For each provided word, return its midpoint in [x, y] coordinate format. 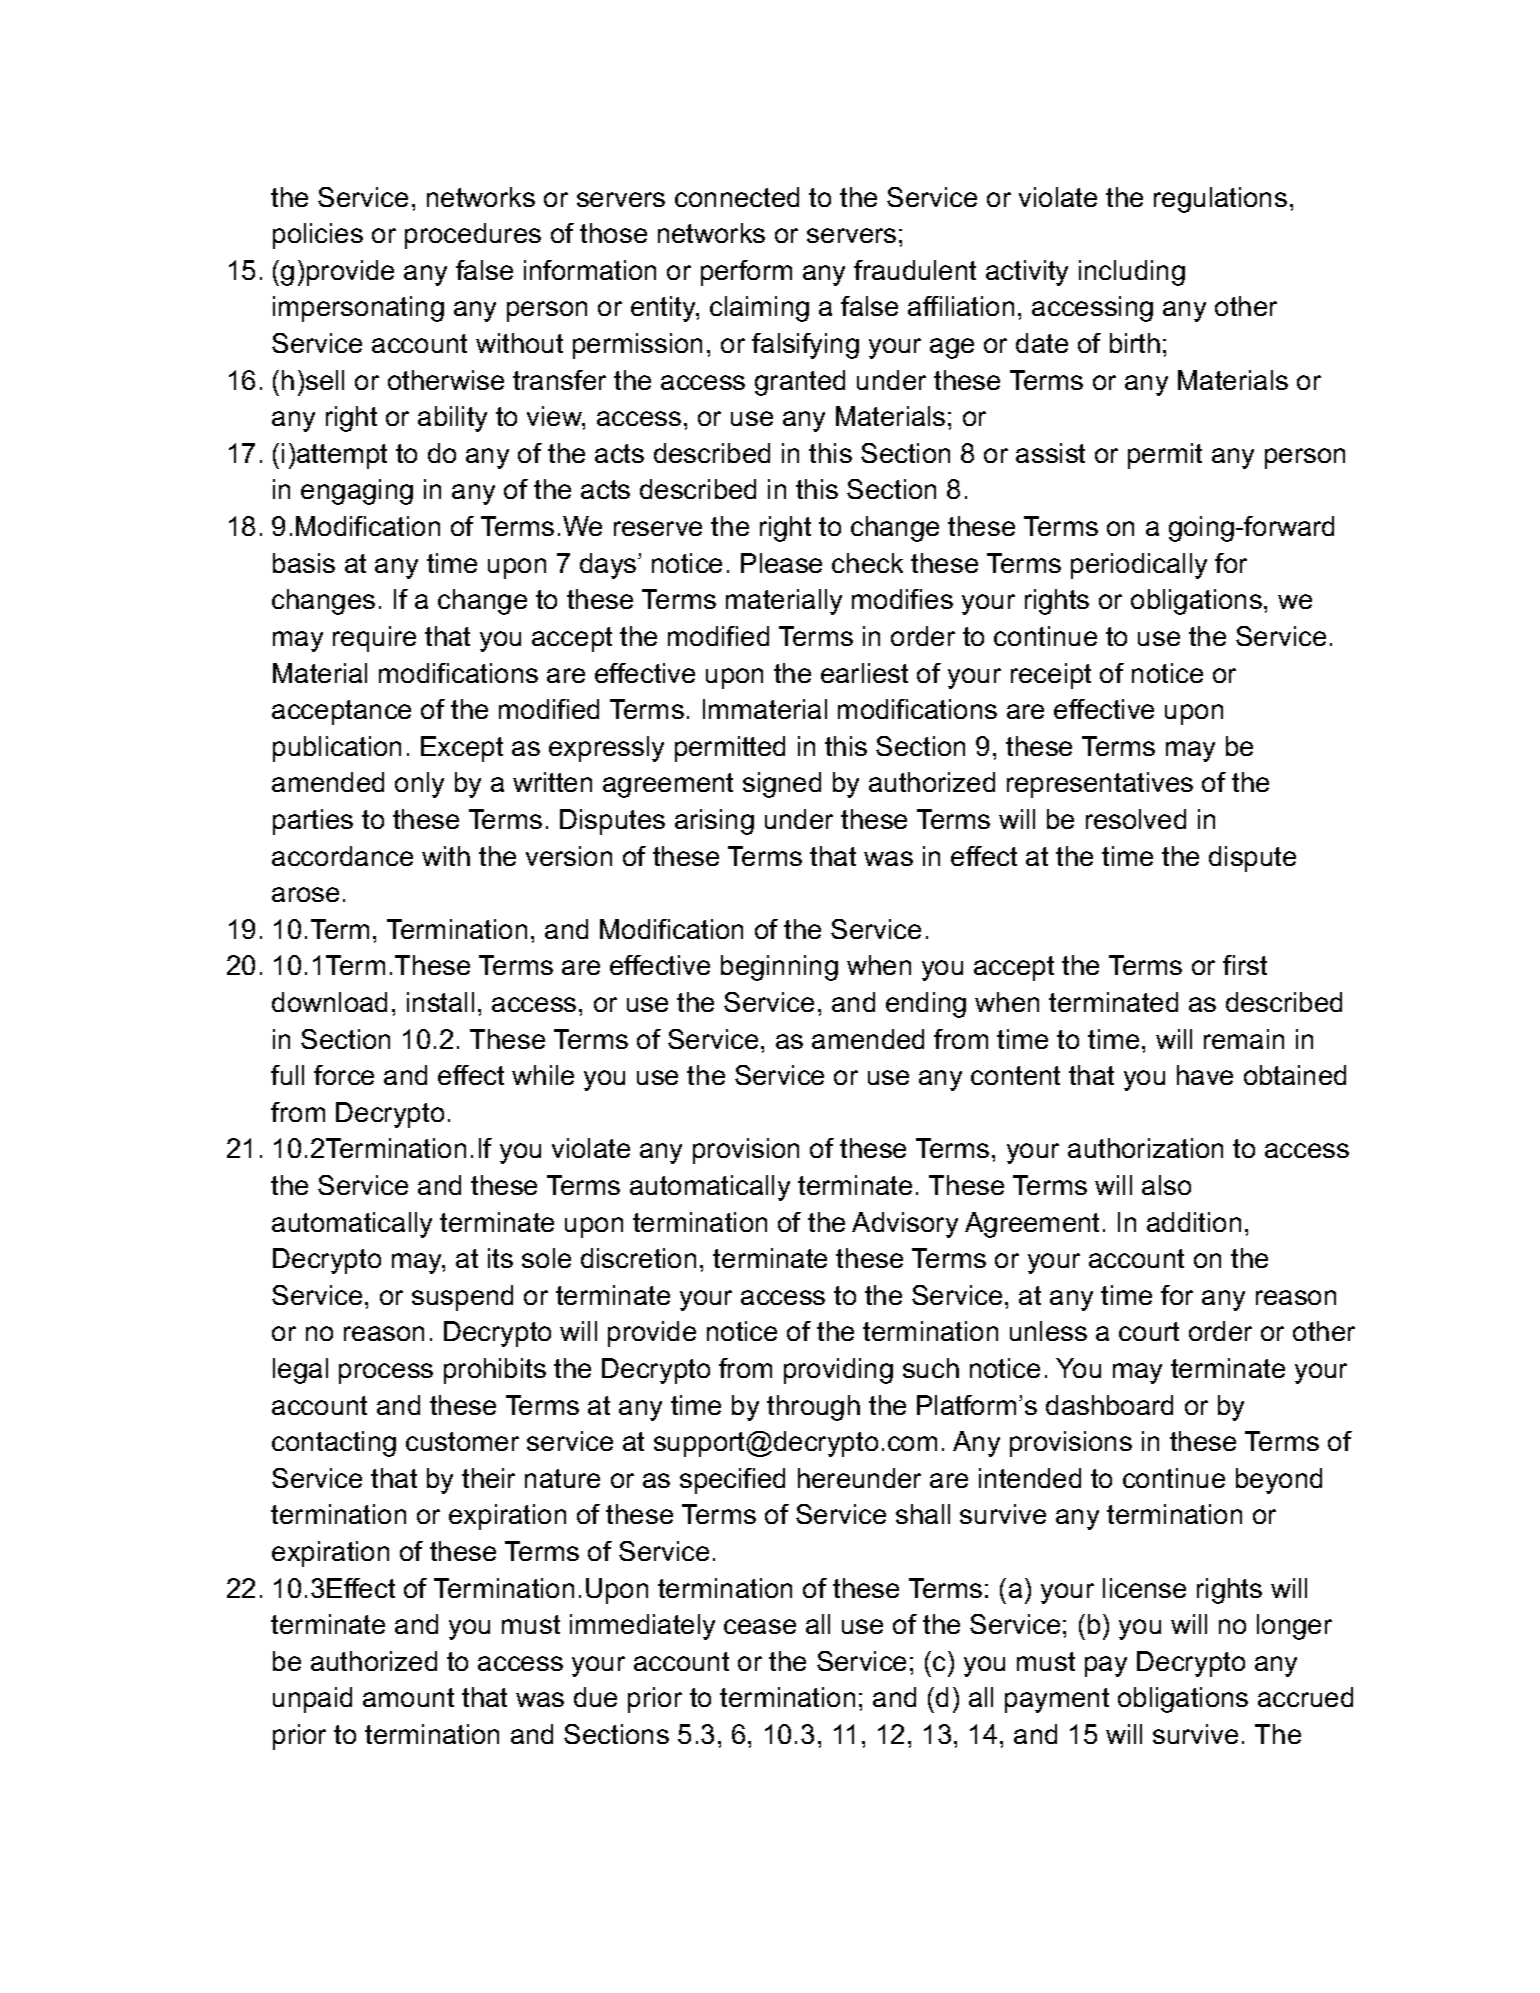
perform [746, 273]
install [440, 1002]
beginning [779, 968]
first [1245, 965]
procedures [473, 236]
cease [760, 1626]
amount [408, 1697]
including [1132, 273]
